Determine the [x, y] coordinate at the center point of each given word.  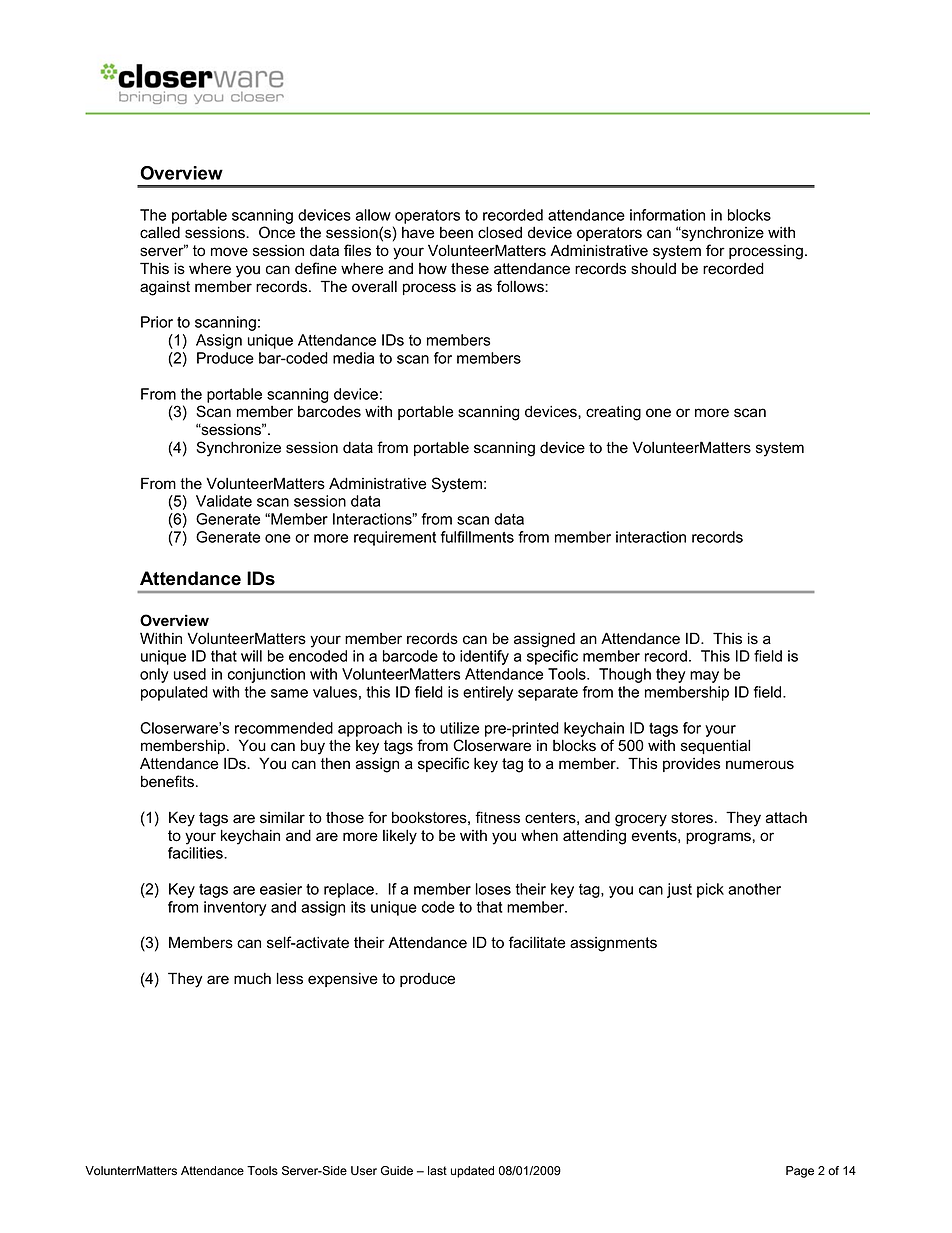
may [704, 677]
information [667, 215]
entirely [488, 693]
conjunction [266, 675]
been [456, 233]
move [229, 252]
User [364, 1171]
